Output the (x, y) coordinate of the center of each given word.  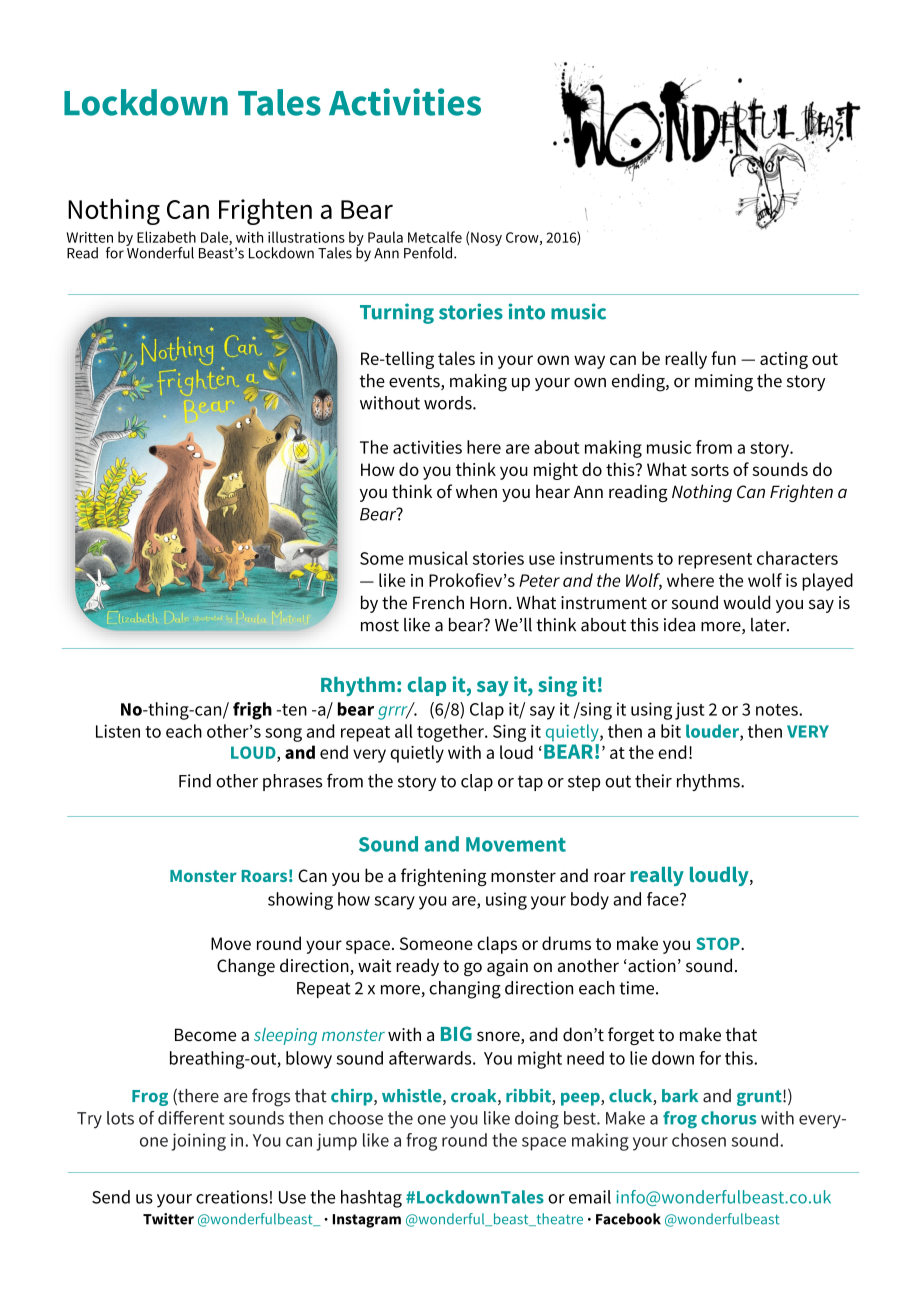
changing (465, 990)
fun (723, 358)
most (380, 625)
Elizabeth (166, 237)
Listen (118, 731)
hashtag (371, 1199)
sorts (710, 470)
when (476, 491)
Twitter (168, 1219)
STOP (719, 943)
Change (246, 967)
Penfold (429, 253)
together (451, 733)
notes (778, 710)
